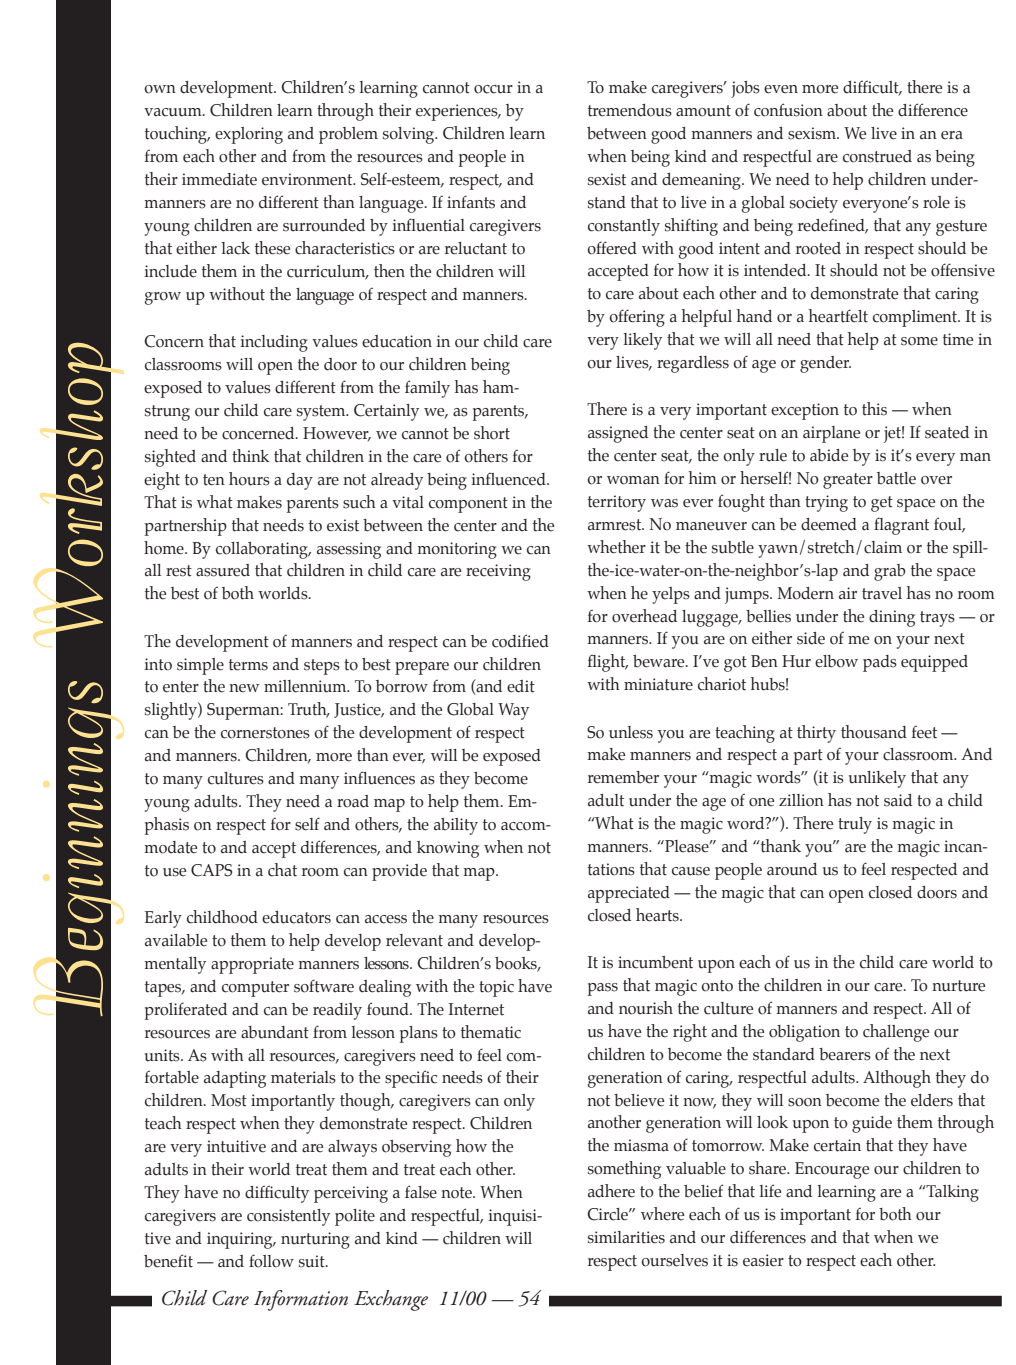  What do you see at coordinates (271, 1261) in the page?
I see `follow` at bounding box center [271, 1261].
